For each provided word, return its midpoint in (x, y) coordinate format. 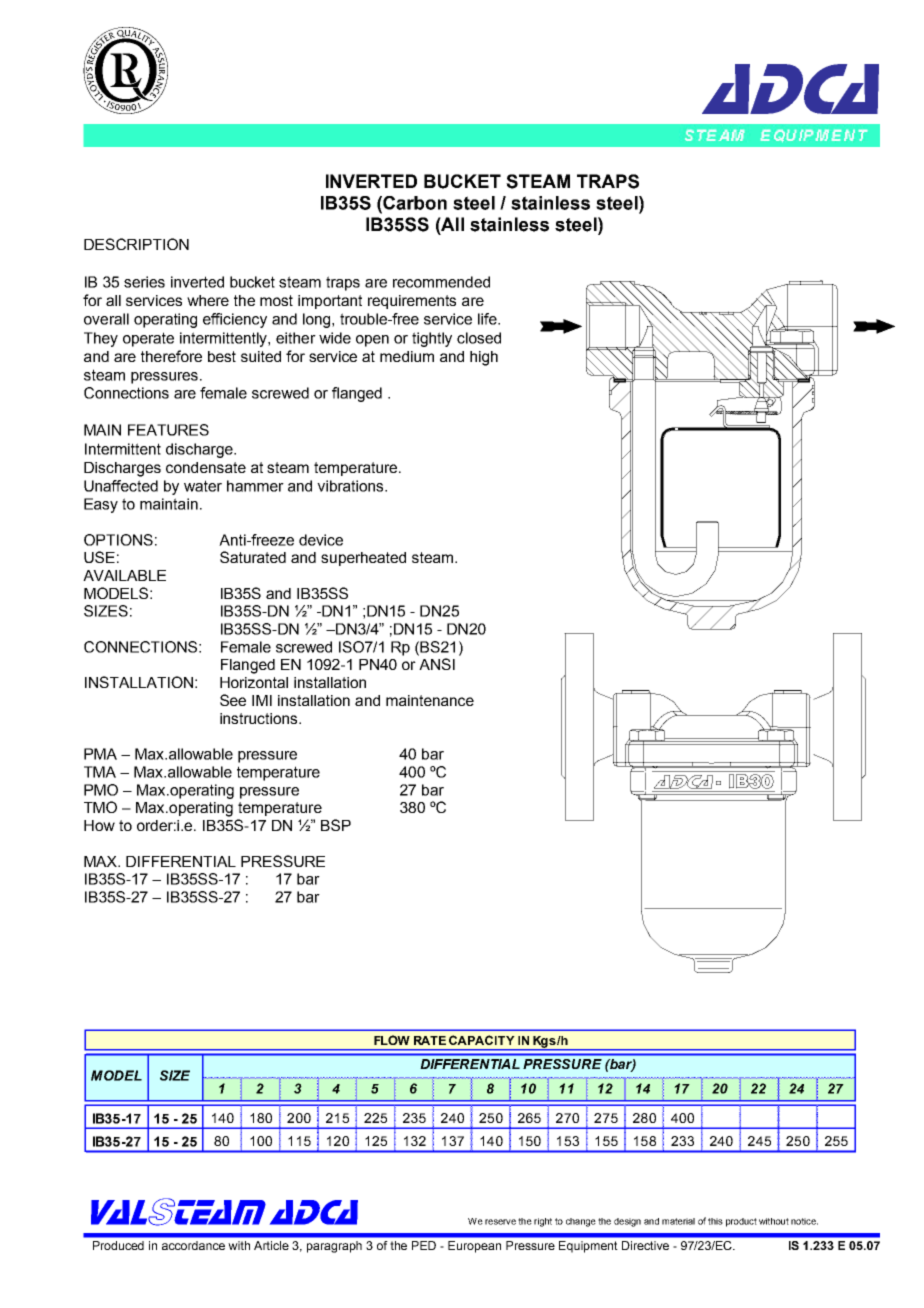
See (233, 700)
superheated (363, 559)
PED (424, 1245)
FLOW (392, 1040)
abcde (125, 70)
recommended (441, 282)
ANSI (437, 664)
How (99, 825)
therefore (171, 356)
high (484, 358)
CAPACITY (482, 1040)
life (488, 319)
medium (407, 356)
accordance (193, 1245)
